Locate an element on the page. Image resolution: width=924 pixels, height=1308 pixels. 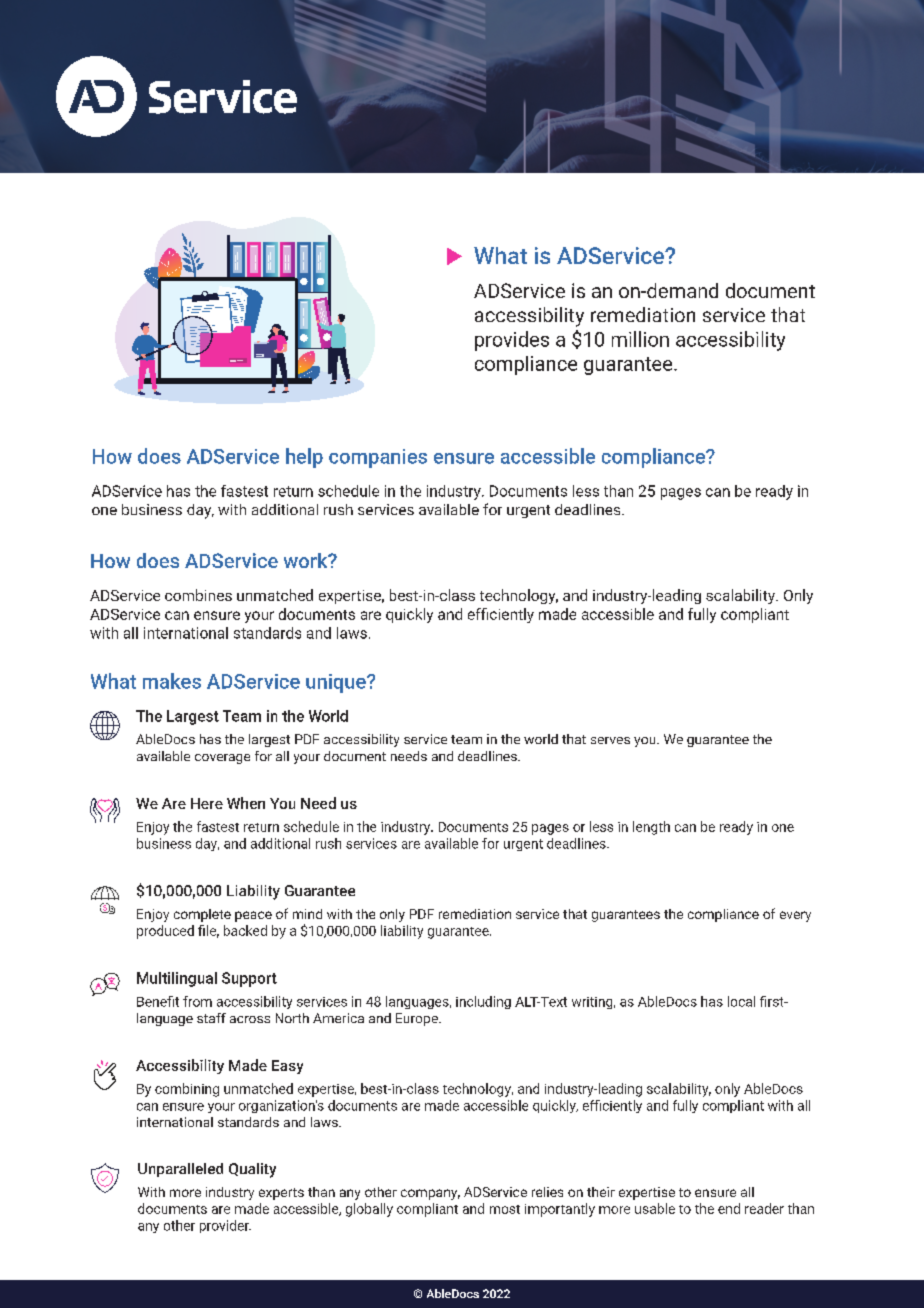
provides is located at coordinates (512, 341).
